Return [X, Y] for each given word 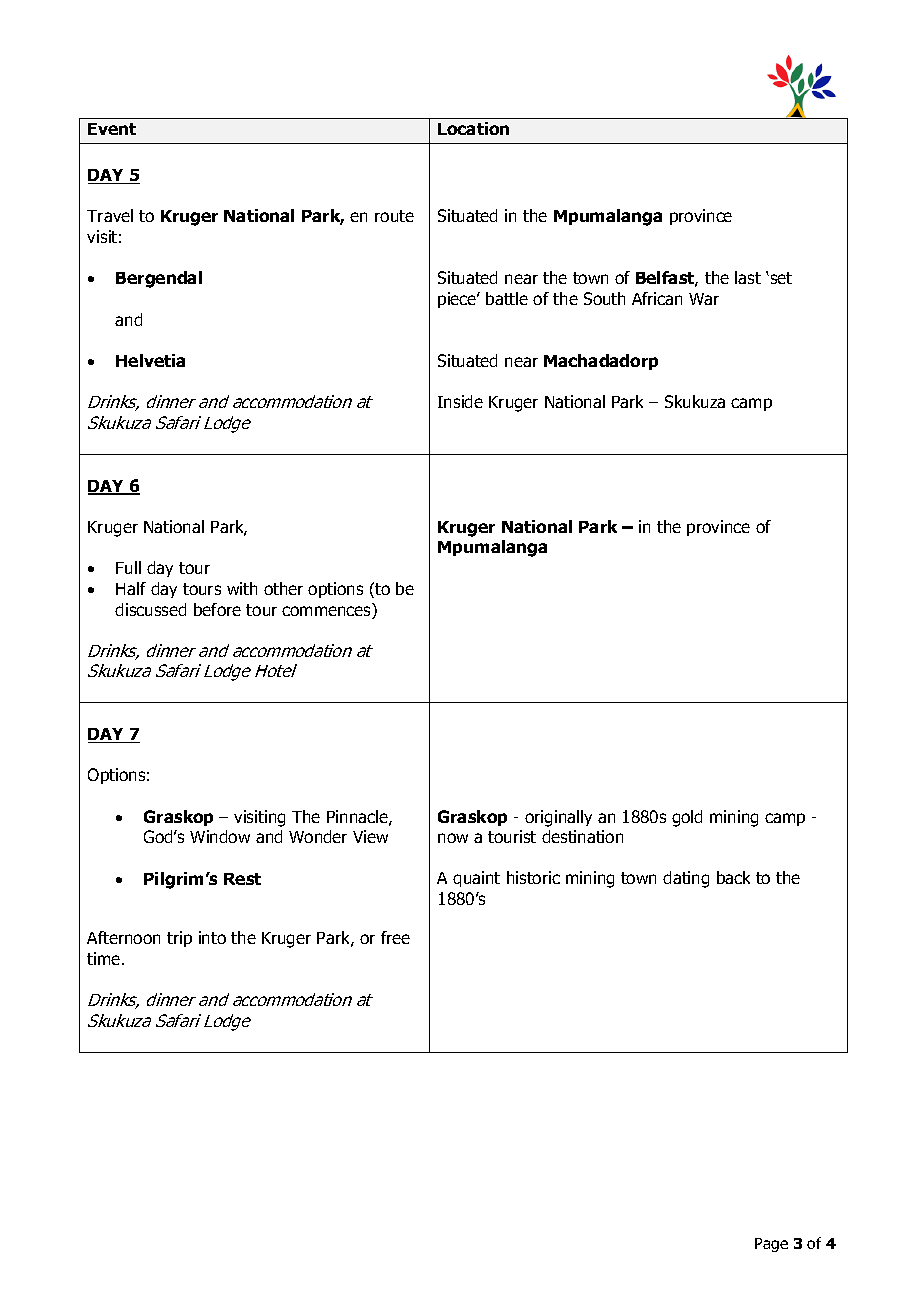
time [105, 958]
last [748, 277]
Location [473, 128]
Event [112, 129]
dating [686, 879]
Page [771, 1245]
